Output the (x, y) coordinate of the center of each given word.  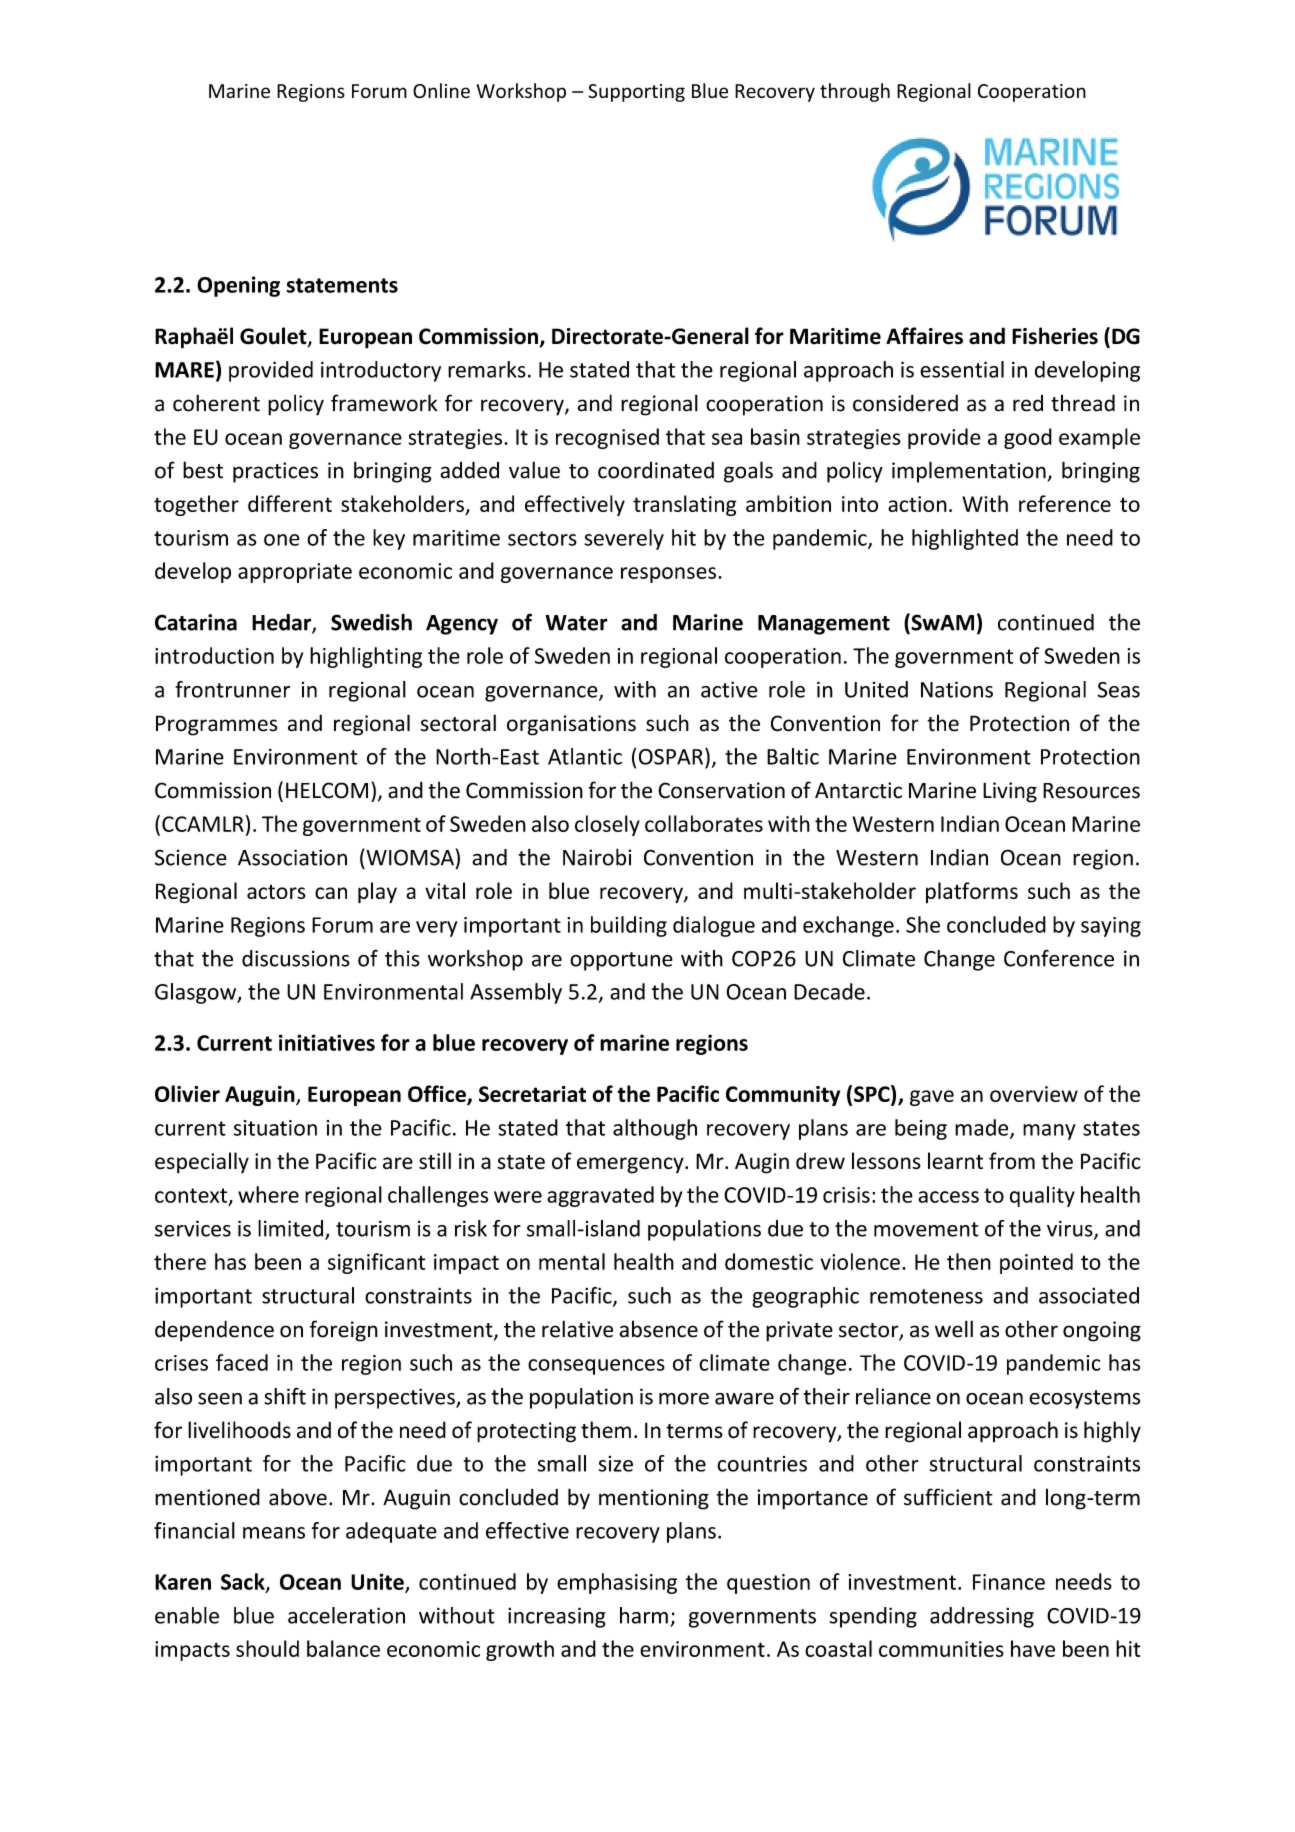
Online (441, 91)
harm (644, 1615)
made (983, 1128)
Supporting (636, 93)
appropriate (295, 573)
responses (668, 575)
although (655, 1129)
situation (275, 1128)
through (855, 92)
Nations (957, 689)
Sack (244, 1582)
